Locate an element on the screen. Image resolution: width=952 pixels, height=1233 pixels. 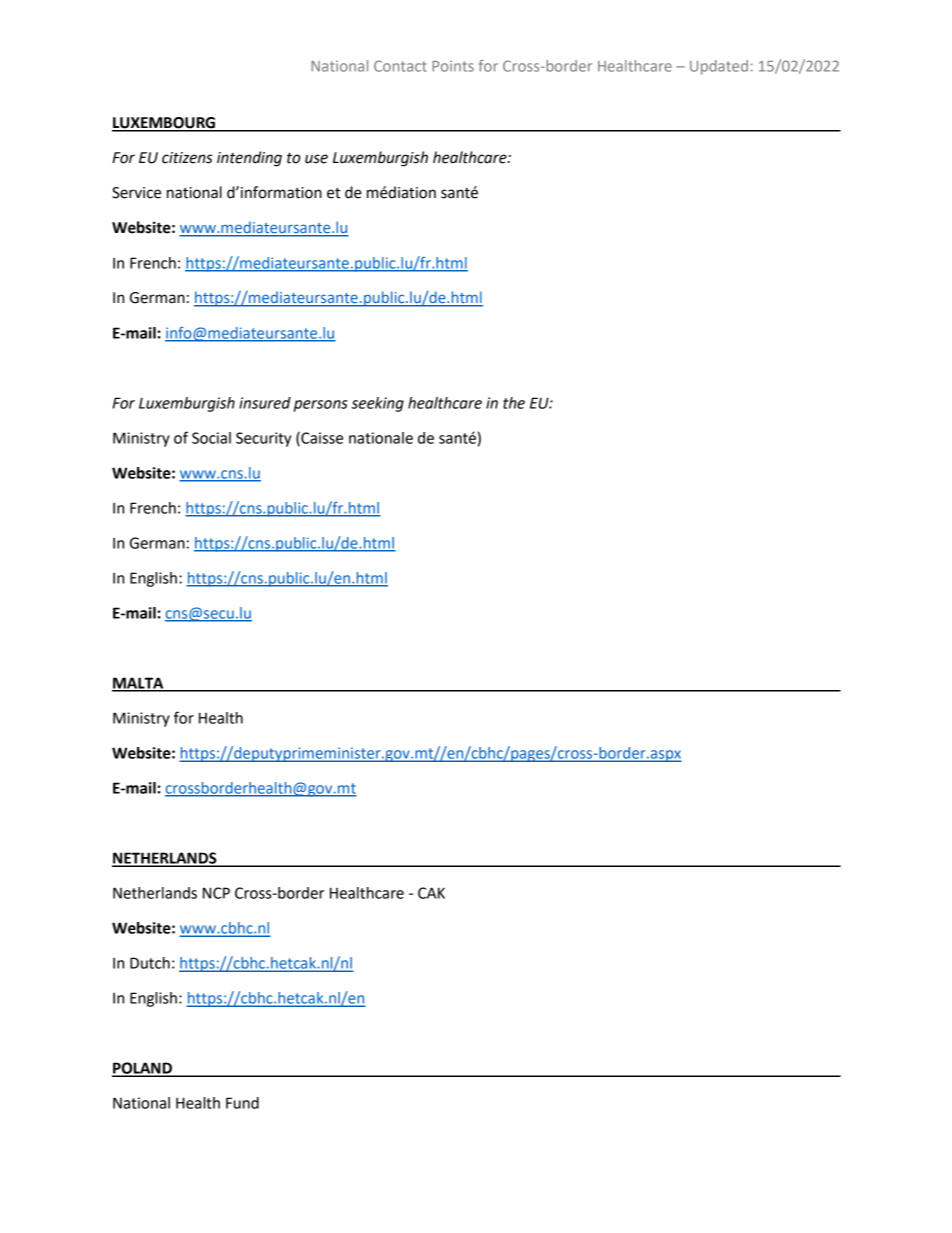
NCP is located at coordinates (216, 893).
